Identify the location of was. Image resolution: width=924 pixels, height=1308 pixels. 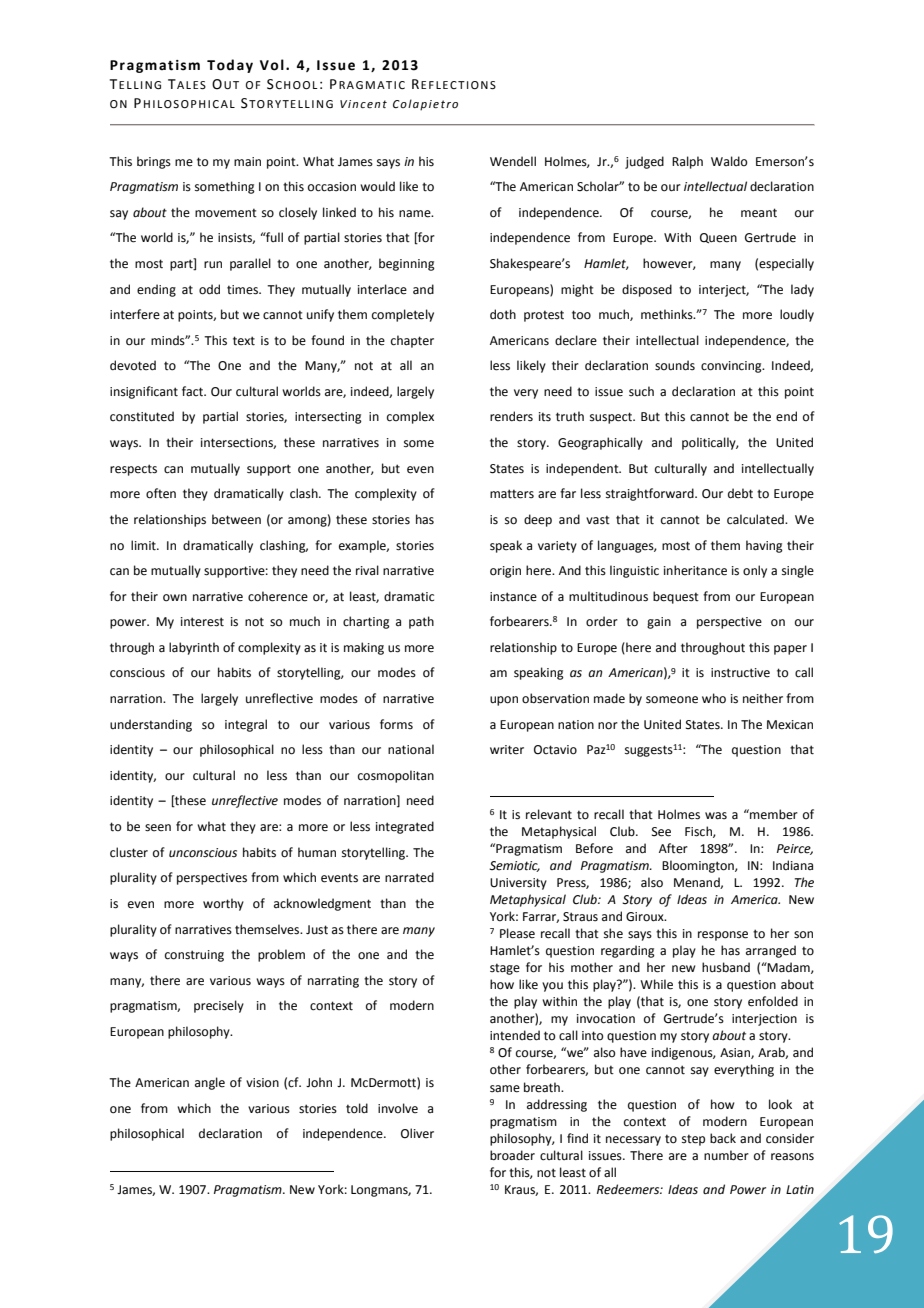
(716, 816).
